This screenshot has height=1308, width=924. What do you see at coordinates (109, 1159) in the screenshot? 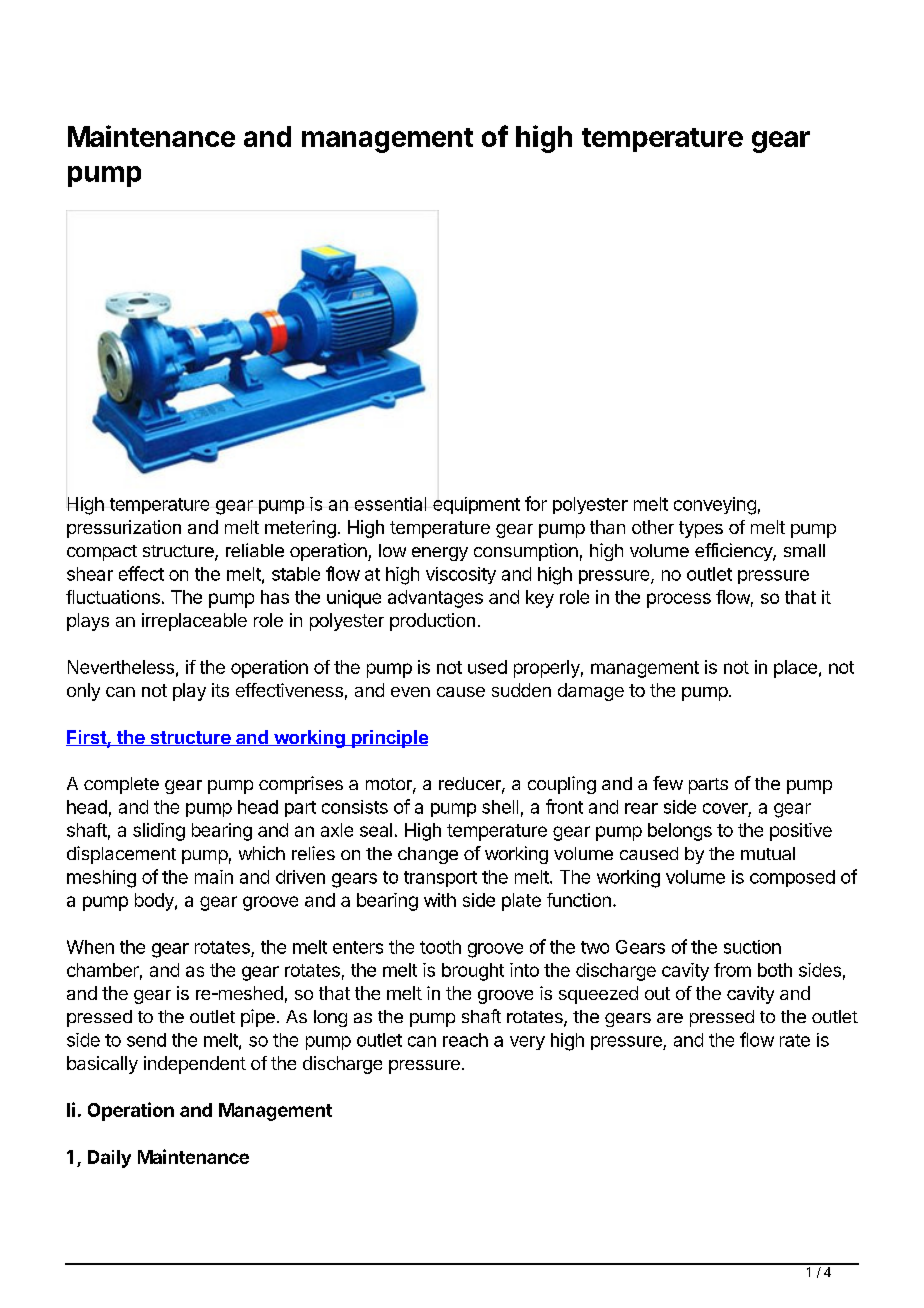
I see `Daily` at bounding box center [109, 1159].
